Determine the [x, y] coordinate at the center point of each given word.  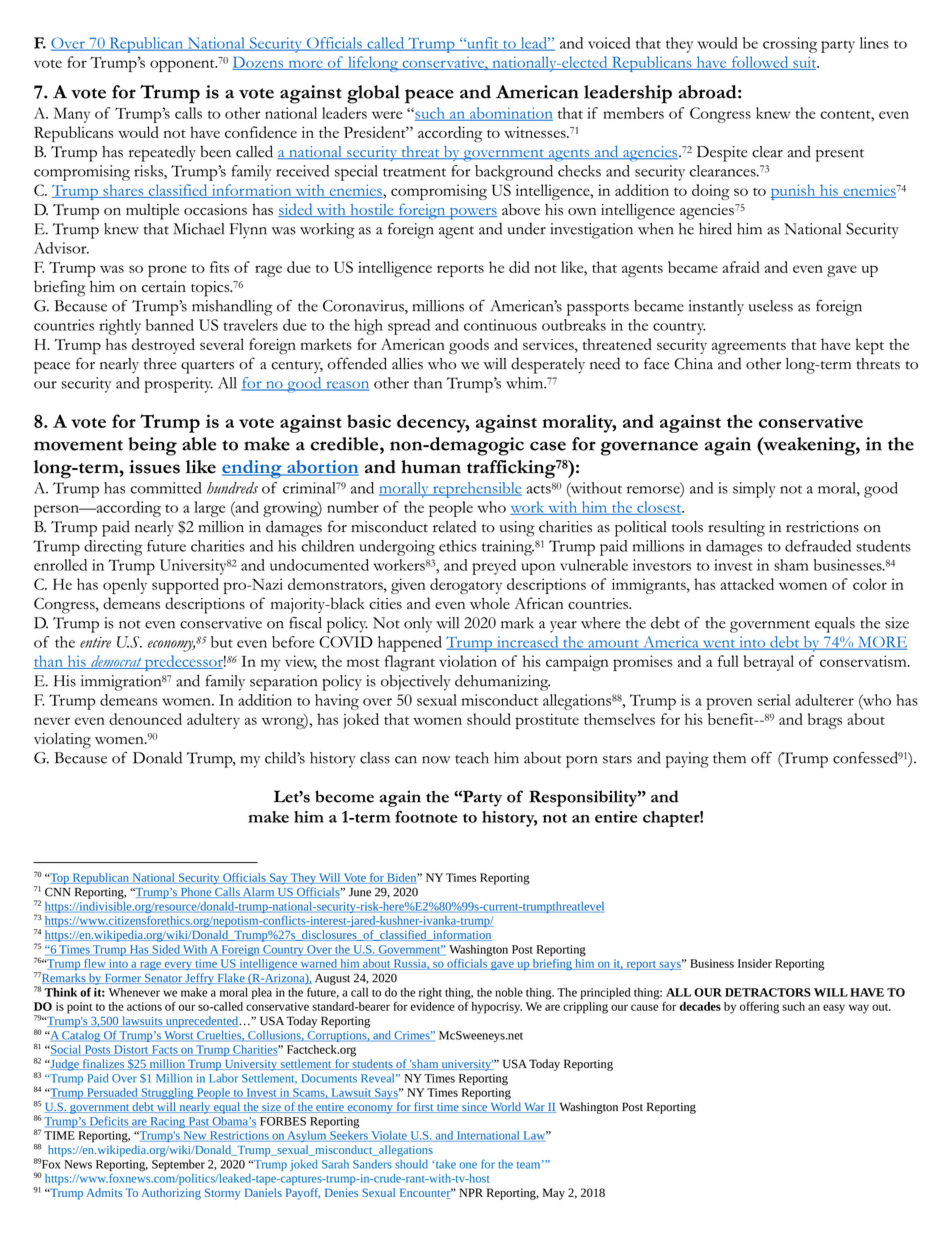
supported [185, 586]
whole [490, 603]
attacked [747, 584]
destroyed [163, 346]
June [360, 892]
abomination [510, 114]
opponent [183, 65]
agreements [749, 348]
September [178, 1165]
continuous [500, 325]
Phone [196, 892]
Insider [755, 963]
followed [760, 63]
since [474, 1108]
